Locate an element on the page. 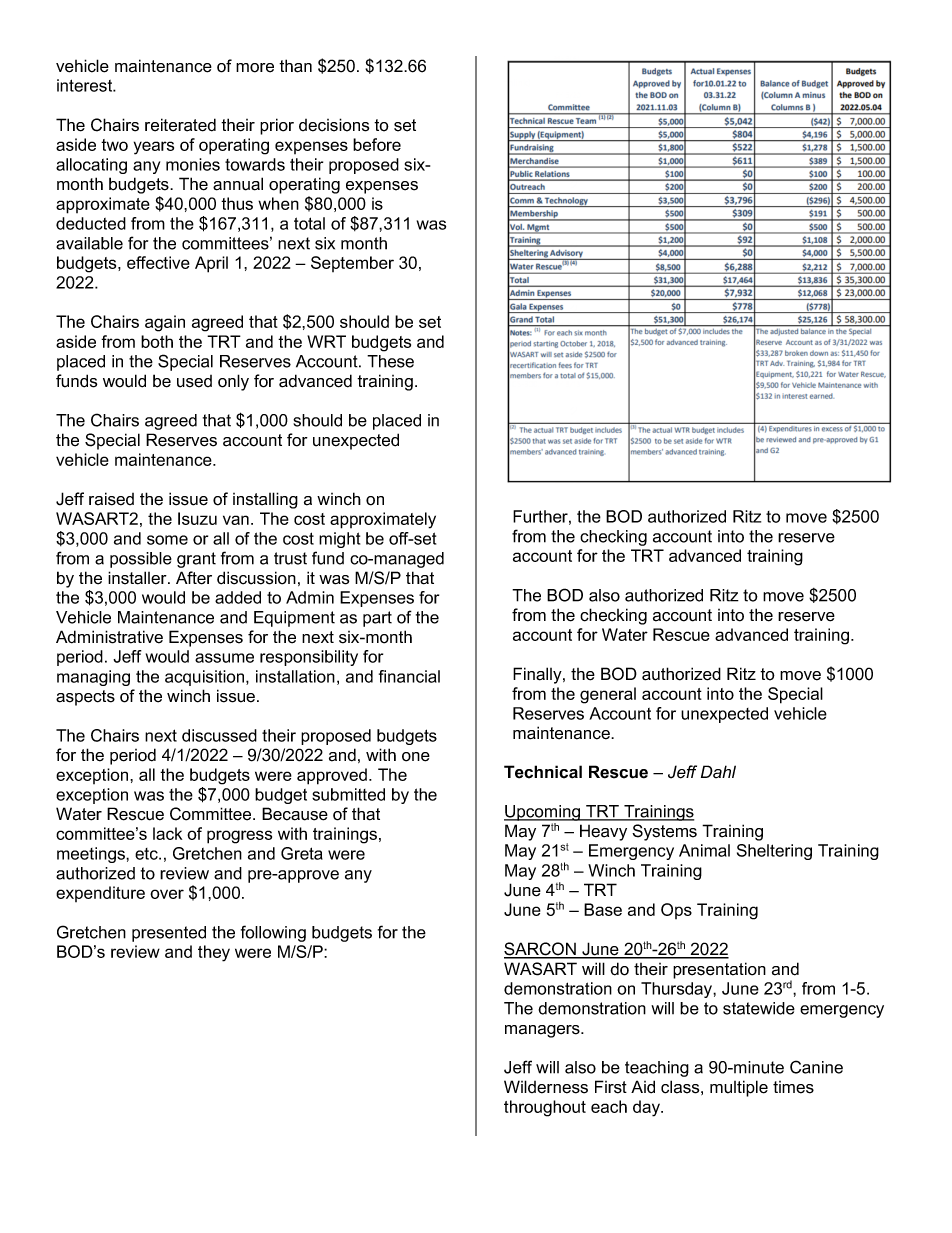 This document has height=1233, width=952. before is located at coordinates (377, 144).
